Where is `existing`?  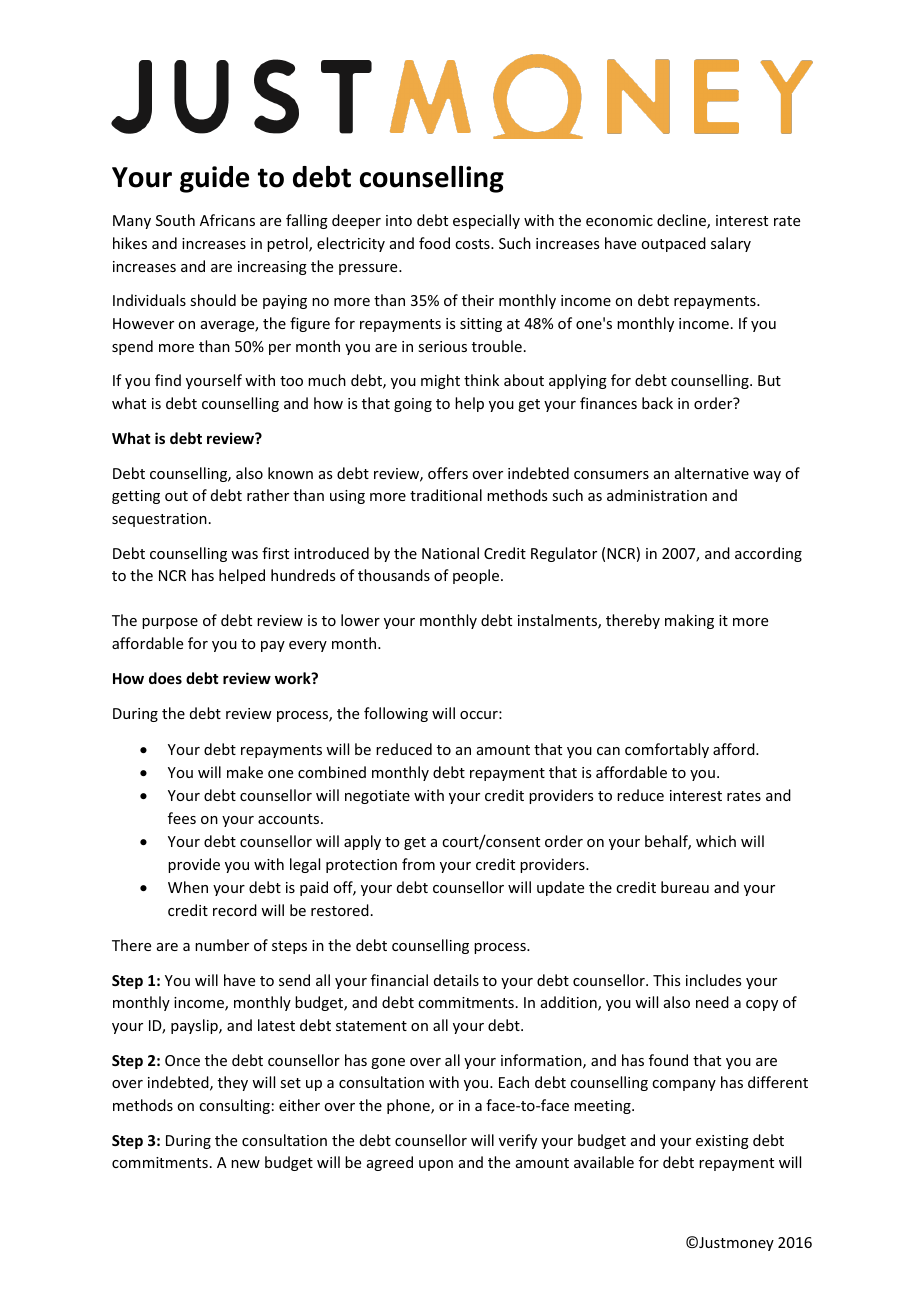
existing is located at coordinates (722, 1142).
